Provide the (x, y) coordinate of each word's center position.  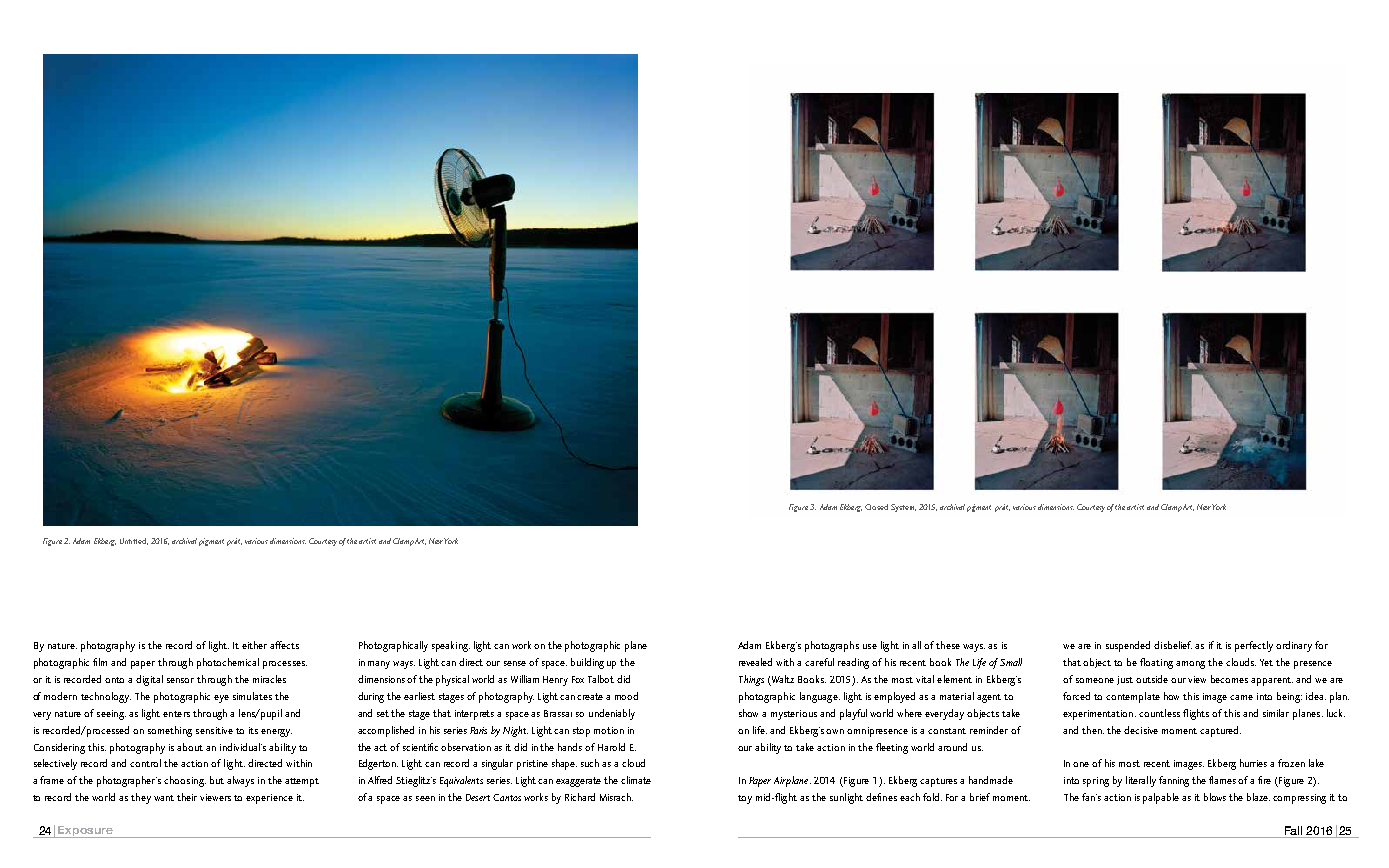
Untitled (134, 541)
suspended (1128, 646)
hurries (1253, 763)
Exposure (85, 832)
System (903, 508)
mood (626, 696)
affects (284, 645)
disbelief (1173, 645)
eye (221, 699)
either (254, 645)
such (590, 763)
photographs (832, 646)
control (145, 763)
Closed (876, 507)
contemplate (1133, 697)
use (870, 646)
